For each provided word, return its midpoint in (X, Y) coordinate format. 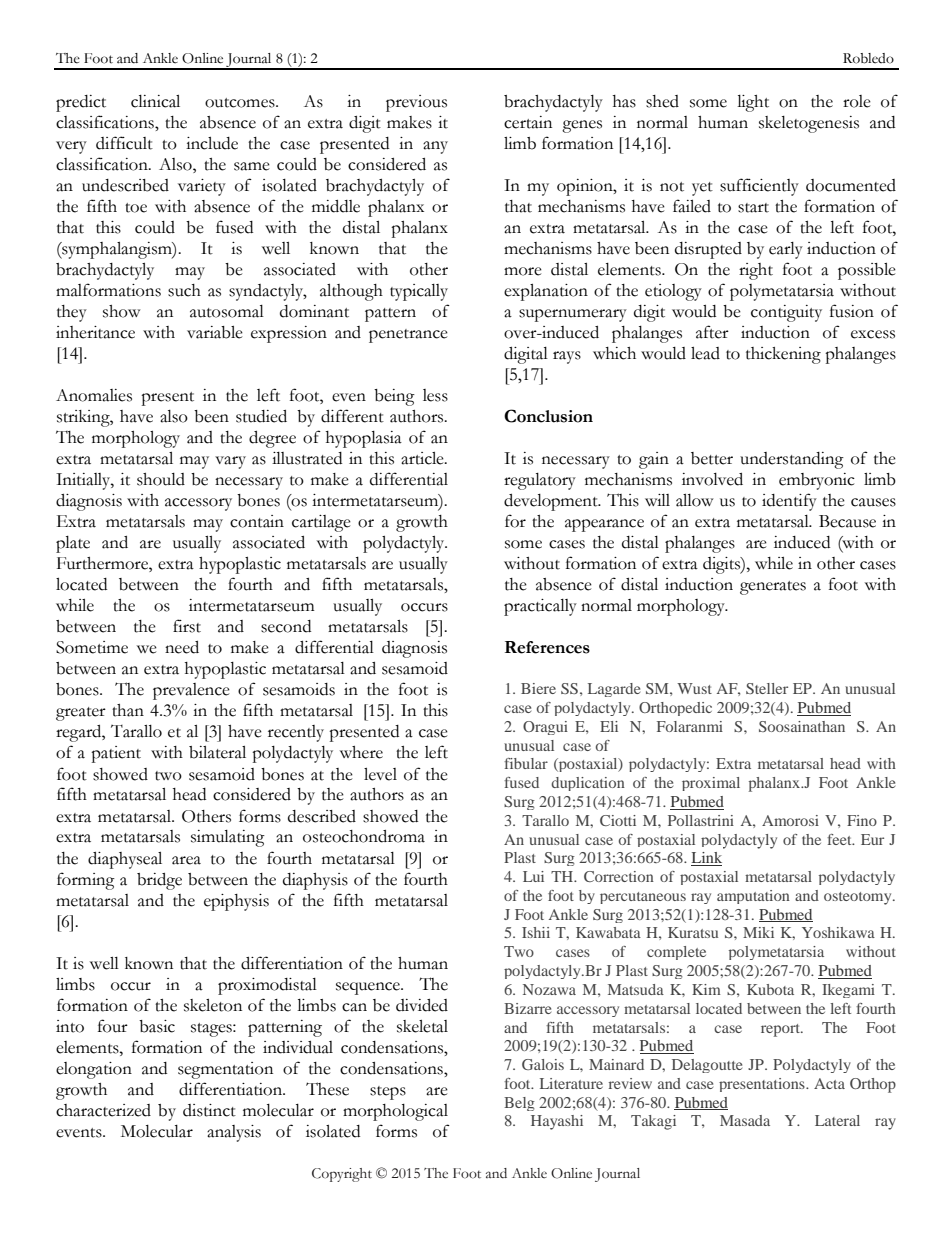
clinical (155, 101)
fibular (526, 763)
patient (116, 754)
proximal (711, 784)
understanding (792, 460)
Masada (745, 1120)
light (753, 103)
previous (416, 103)
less (435, 395)
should (161, 479)
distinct (209, 1110)
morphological (395, 1112)
